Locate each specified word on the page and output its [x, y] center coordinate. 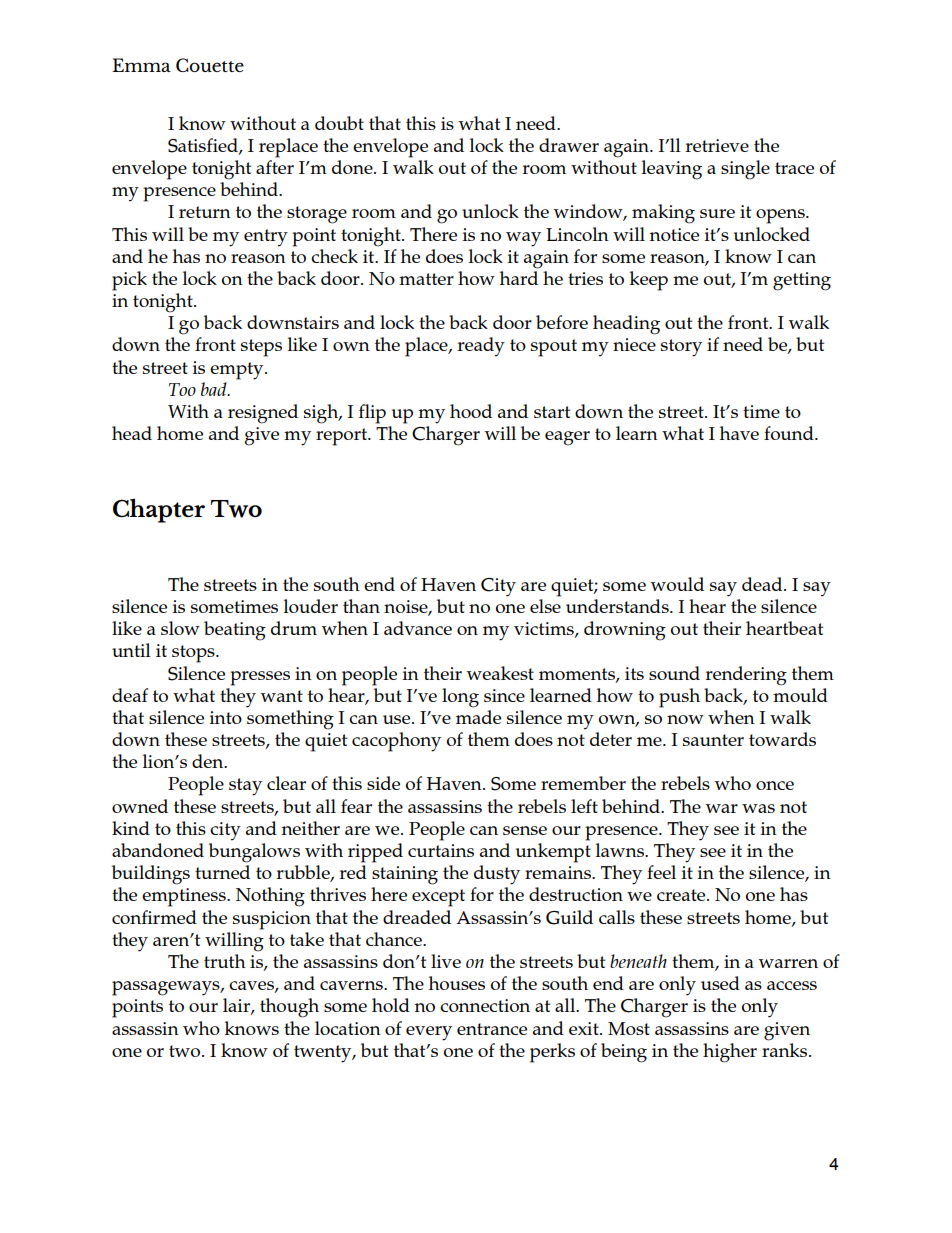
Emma [141, 65]
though [289, 1008]
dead [763, 584]
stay [245, 787]
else [545, 606]
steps [261, 348]
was [758, 808]
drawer [569, 145]
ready [481, 347]
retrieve [717, 145]
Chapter [159, 510]
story [681, 348]
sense [525, 830]
